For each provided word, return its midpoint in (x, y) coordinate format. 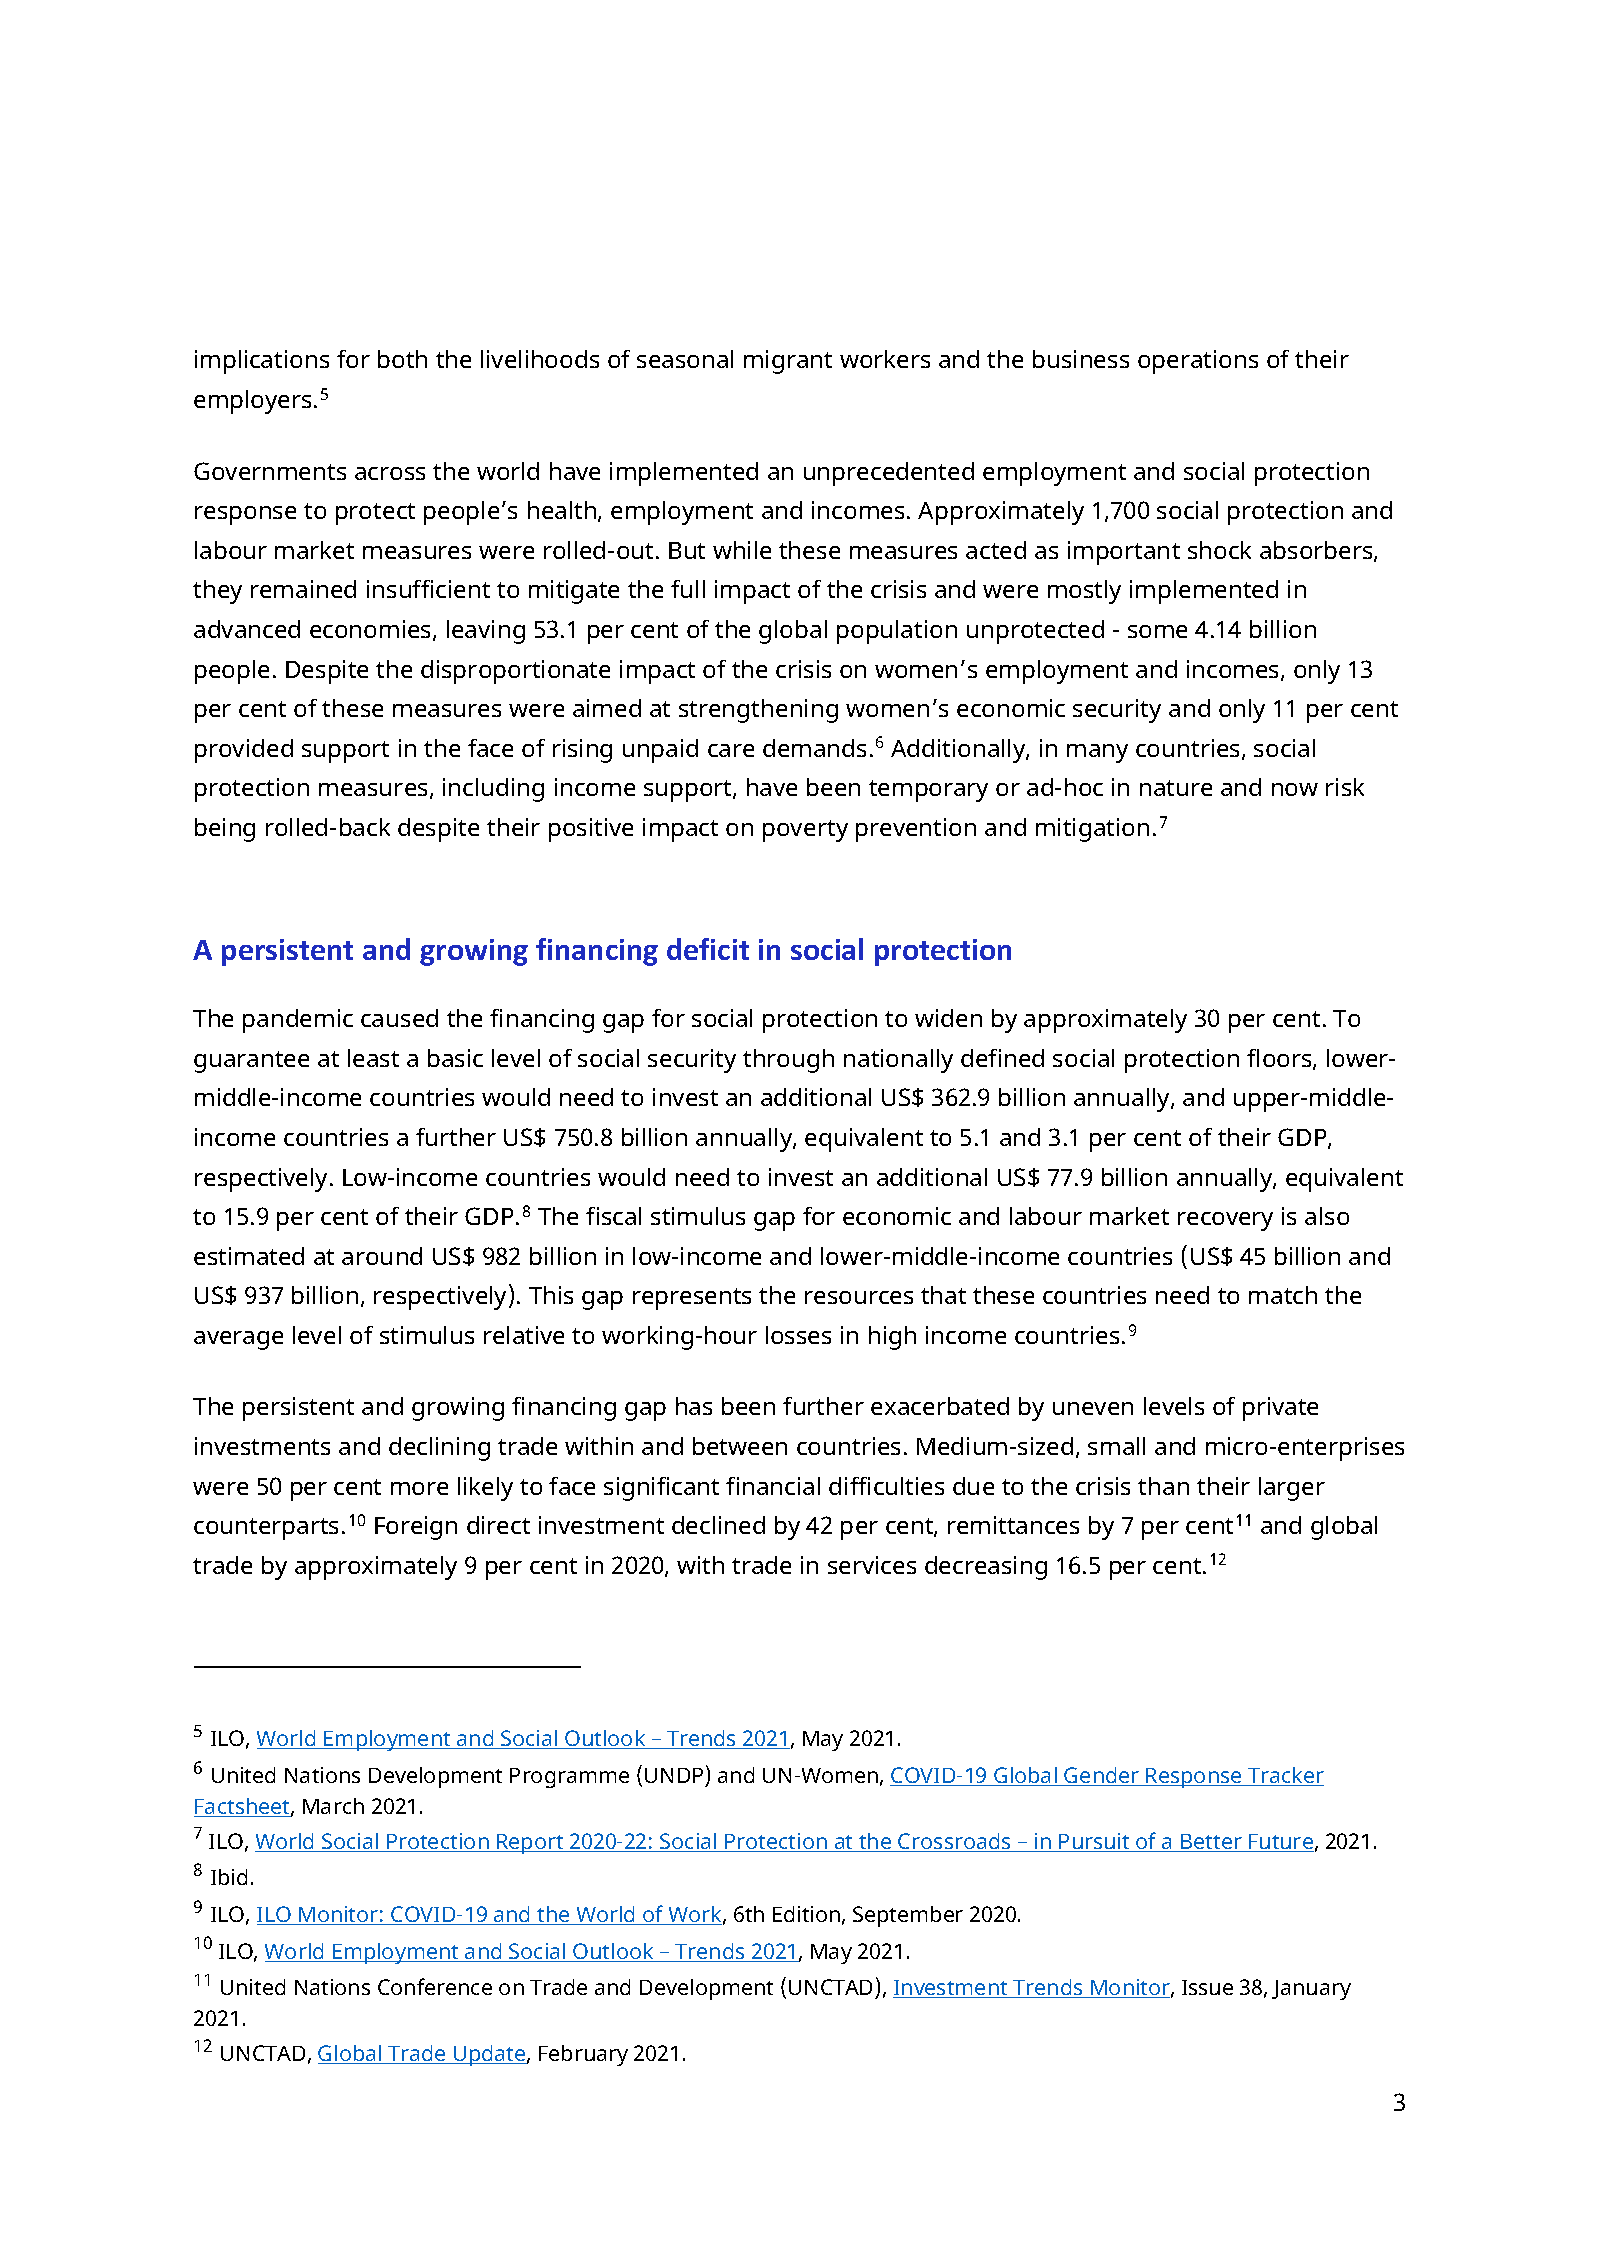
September (908, 1916)
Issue (1207, 1987)
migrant (788, 362)
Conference (435, 1986)
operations (1198, 362)
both (402, 359)
